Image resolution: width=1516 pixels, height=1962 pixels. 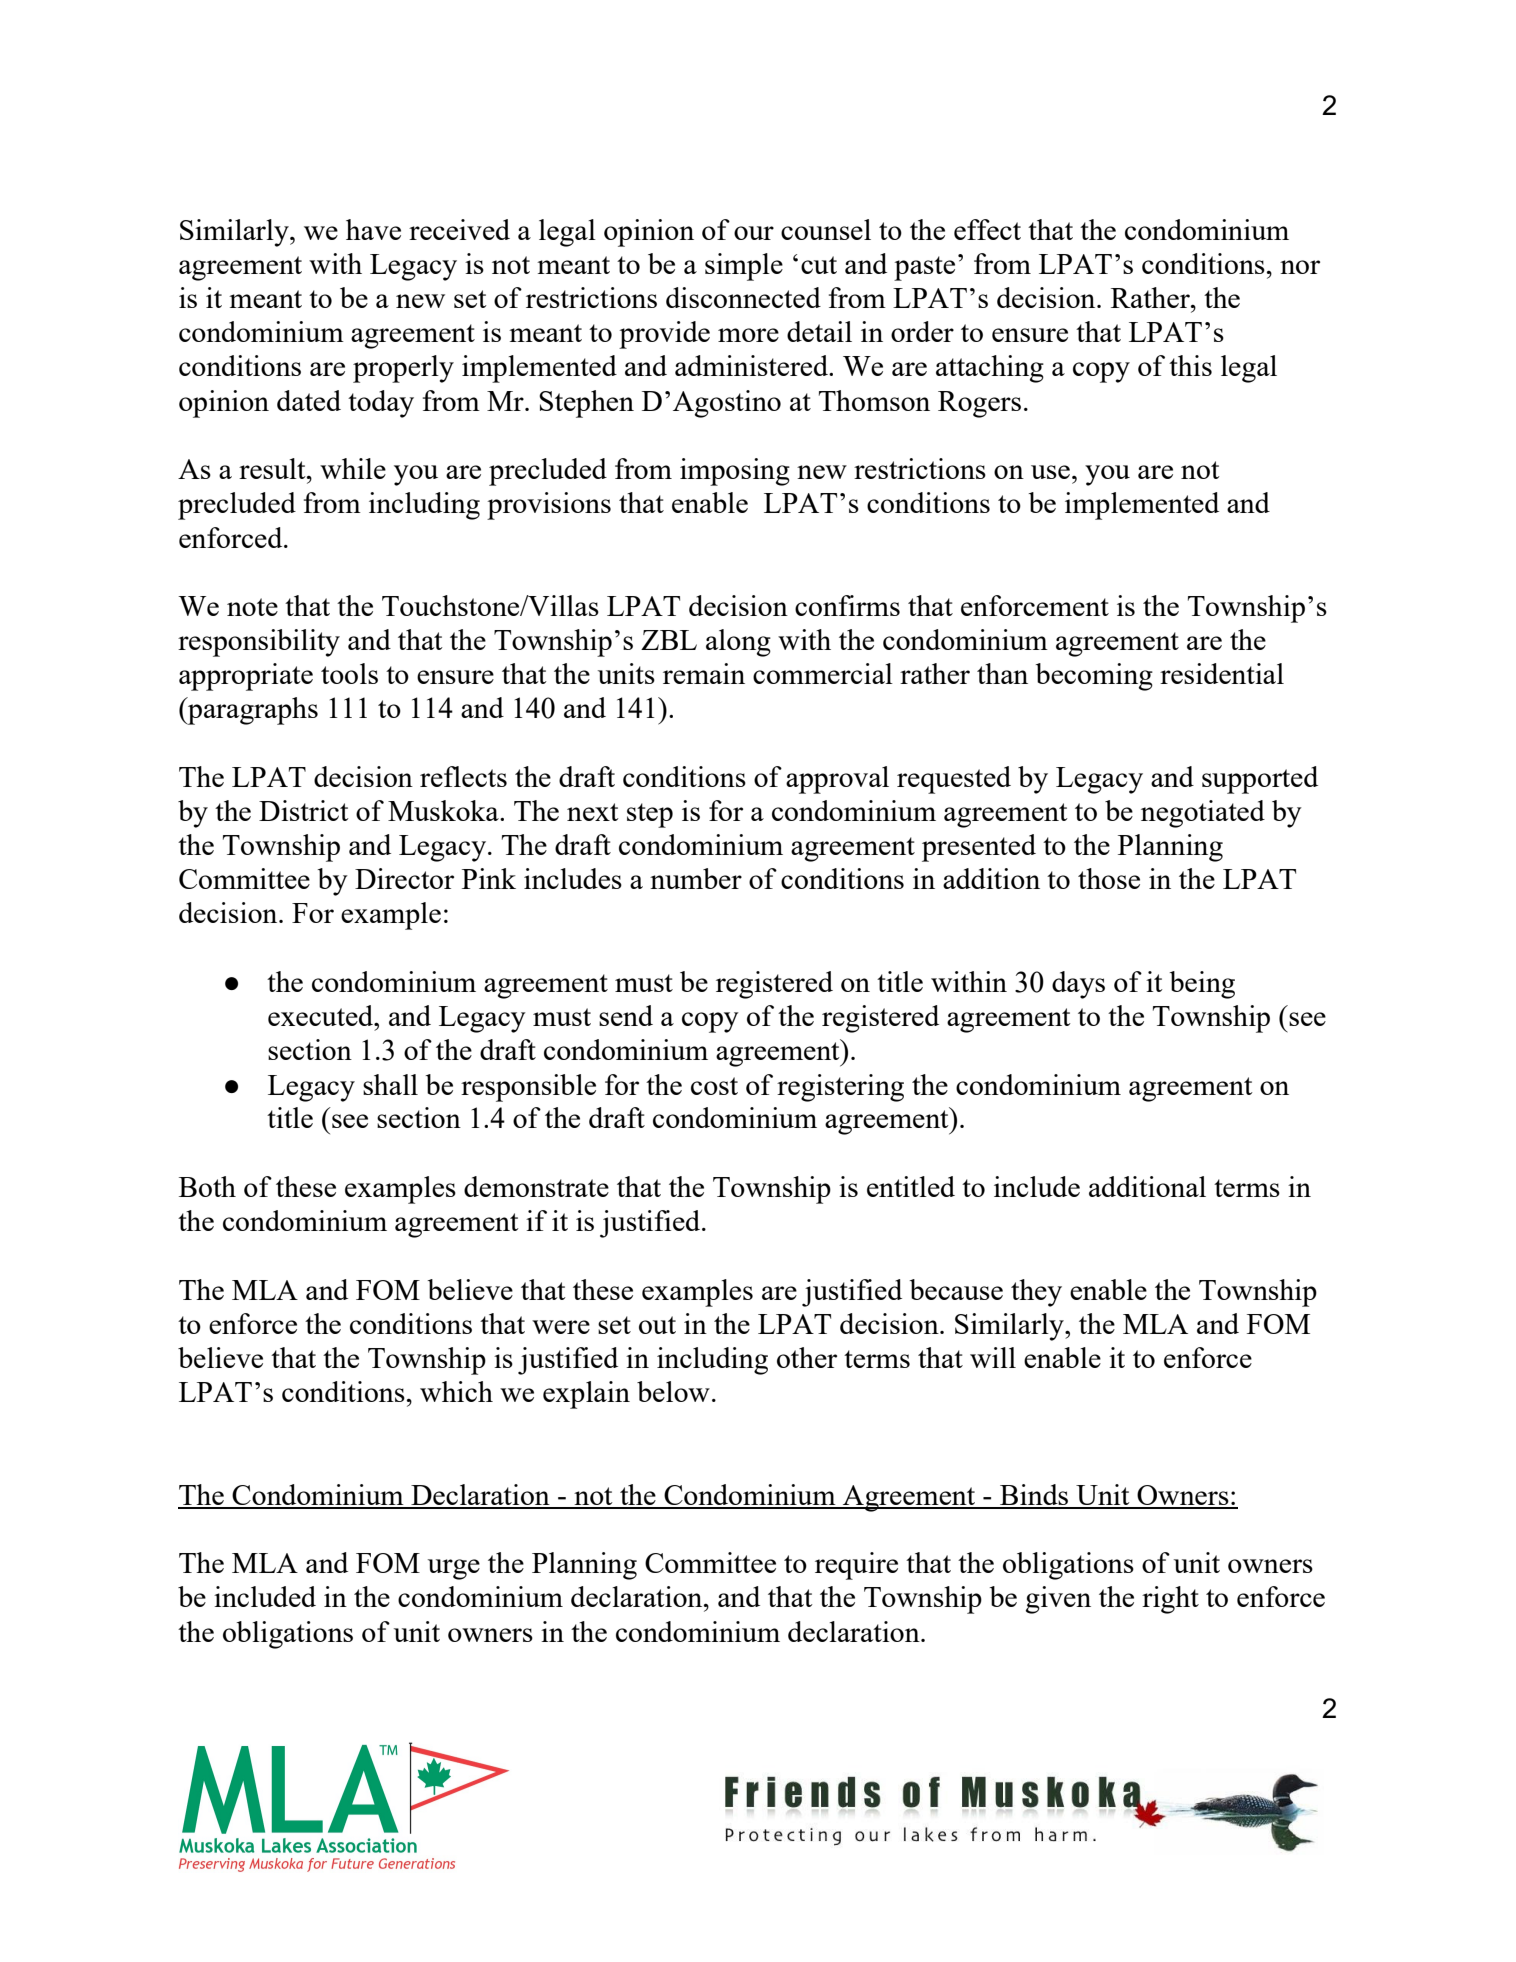 What do you see at coordinates (1036, 1293) in the screenshot?
I see `they` at bounding box center [1036, 1293].
